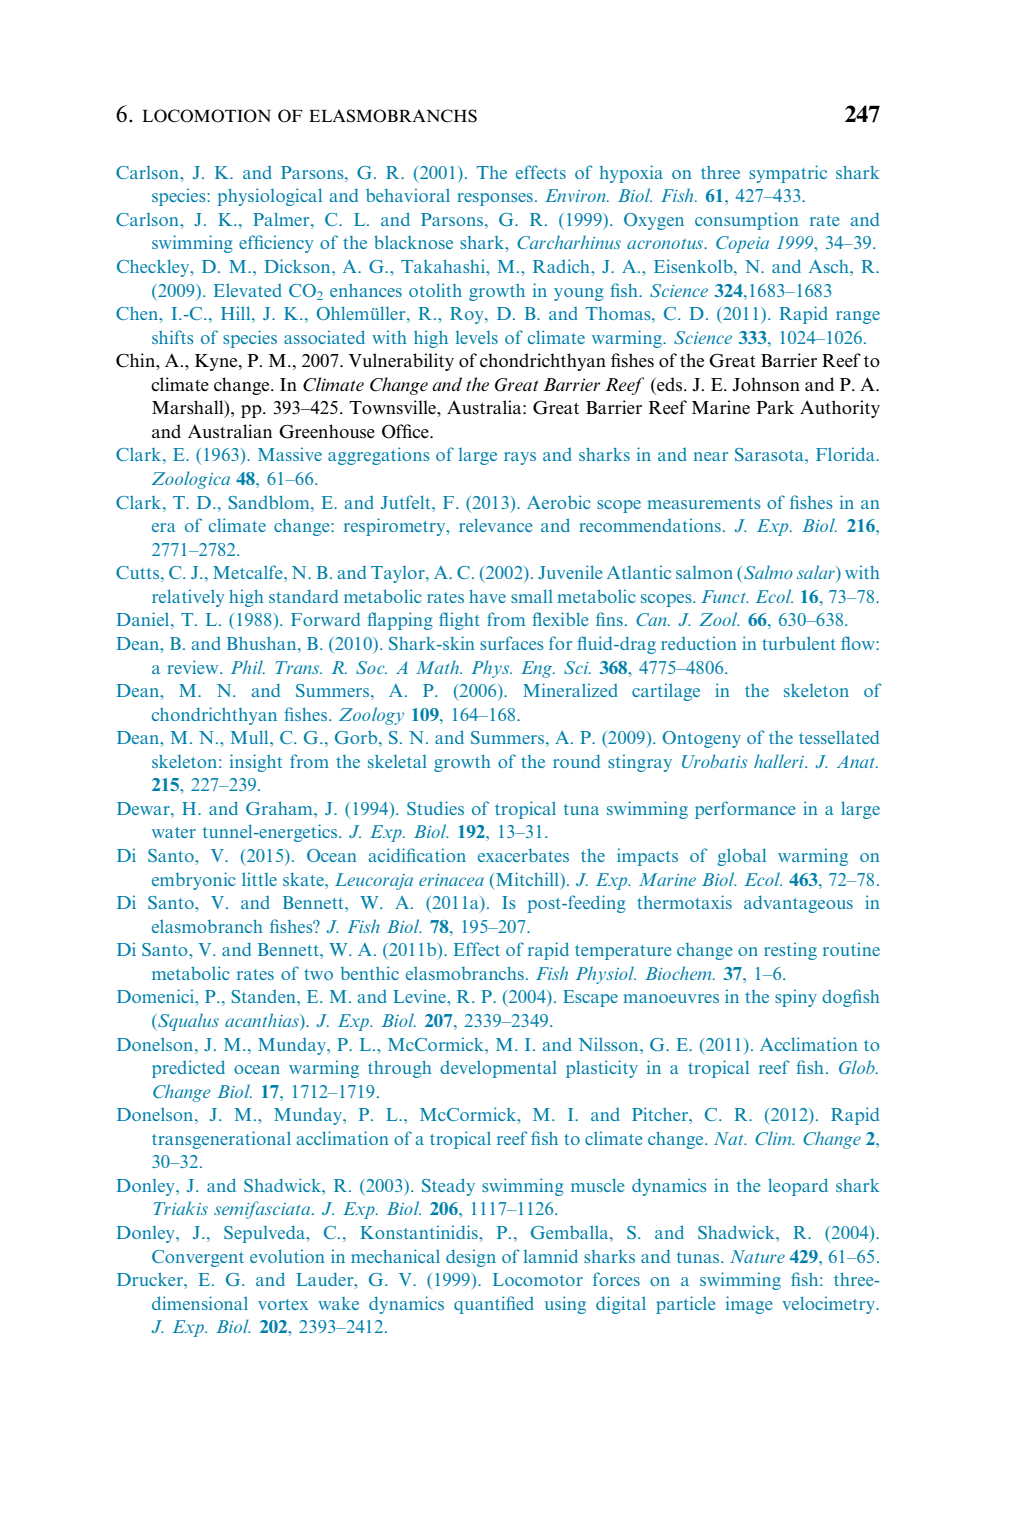 The height and width of the screenshot is (1535, 1019). What do you see at coordinates (788, 174) in the screenshot?
I see `sympatric` at bounding box center [788, 174].
